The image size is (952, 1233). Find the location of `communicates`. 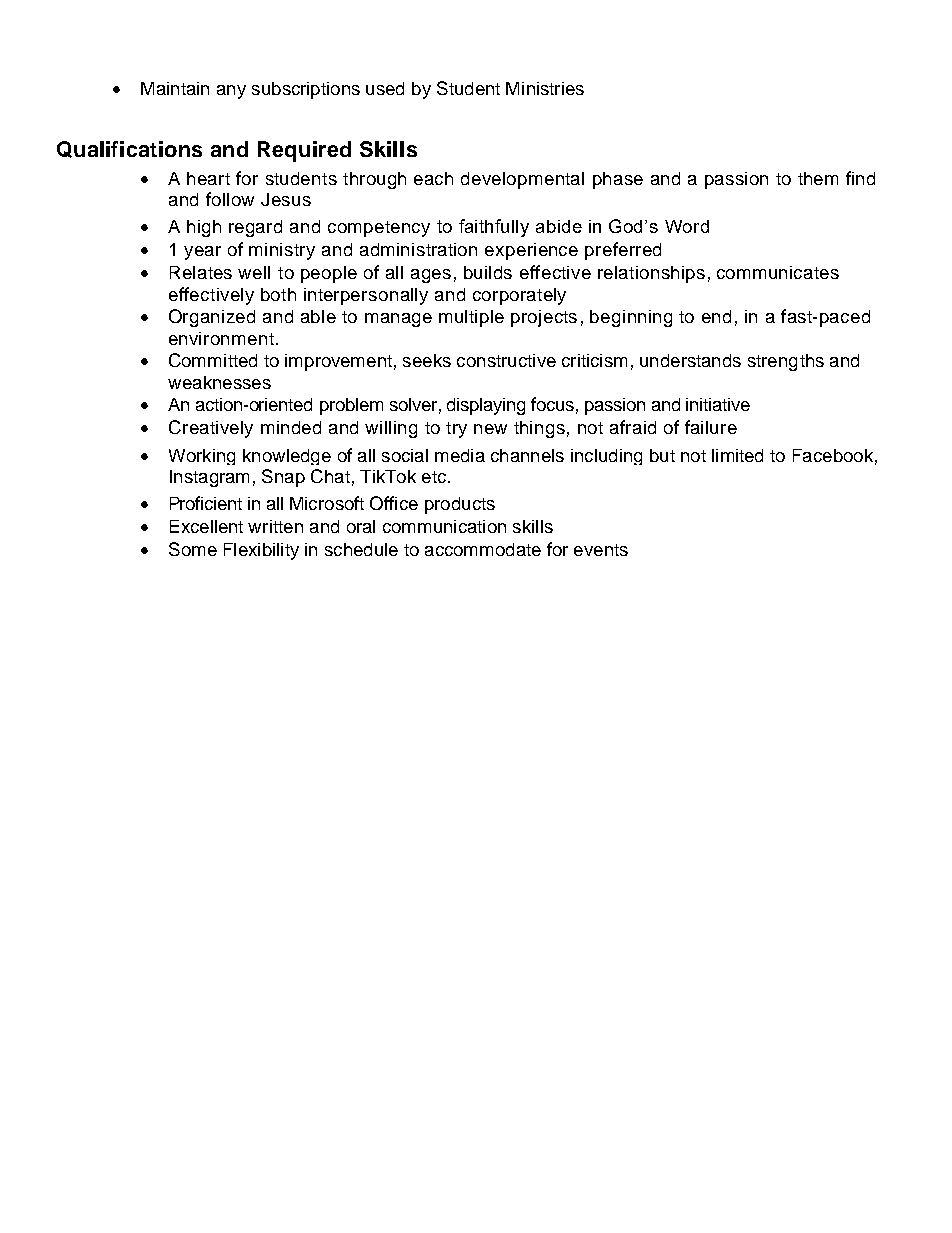

communicates is located at coordinates (778, 272).
